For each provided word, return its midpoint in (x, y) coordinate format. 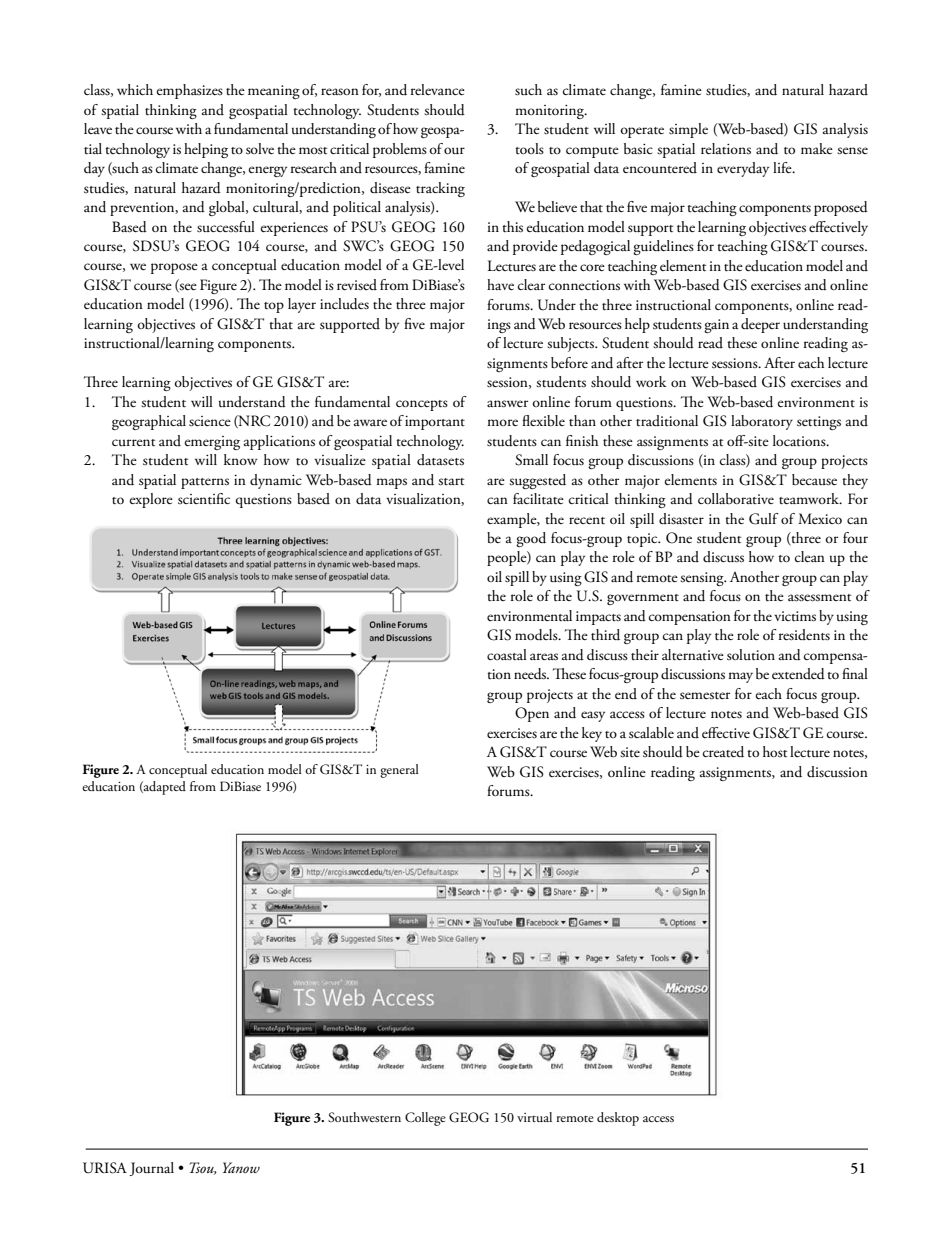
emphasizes (189, 91)
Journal (151, 1169)
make (817, 148)
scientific (204, 499)
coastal (507, 655)
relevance (438, 89)
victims (795, 616)
